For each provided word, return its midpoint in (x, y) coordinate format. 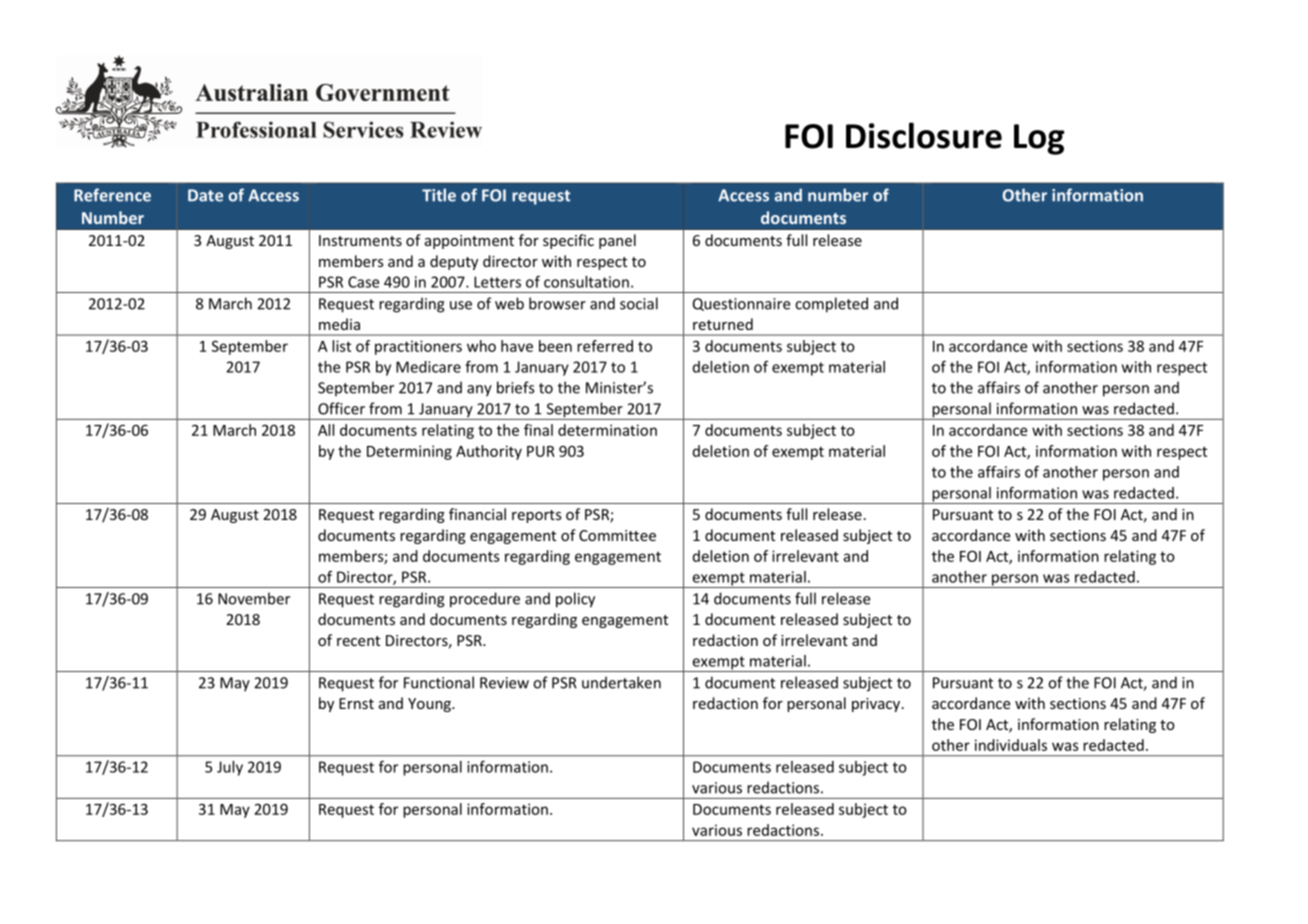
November (254, 598)
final (538, 430)
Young (430, 705)
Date (205, 195)
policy (575, 600)
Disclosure (924, 135)
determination (607, 430)
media (339, 324)
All (326, 430)
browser (557, 303)
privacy (877, 705)
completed (831, 305)
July (230, 768)
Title (439, 195)
